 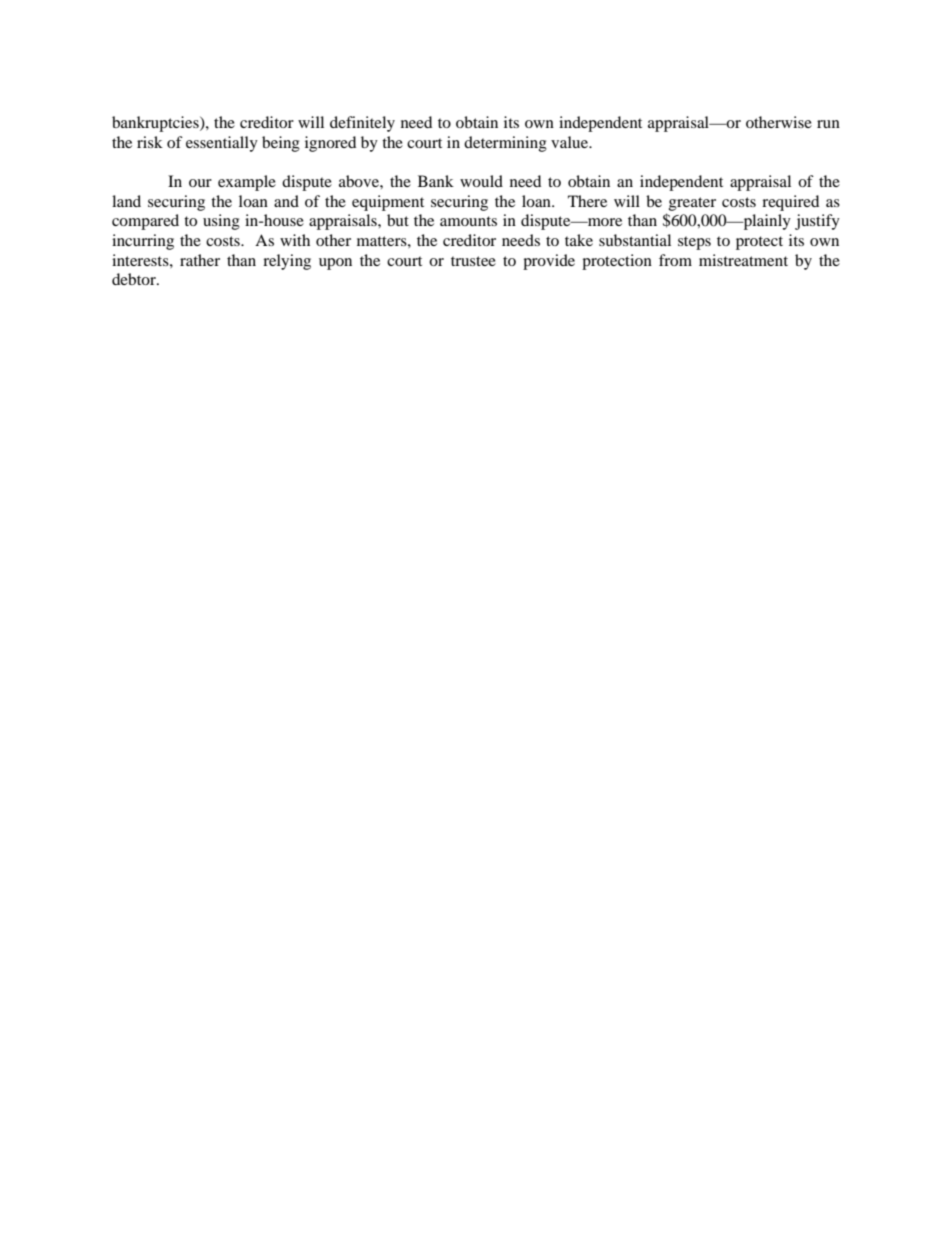 What do you see at coordinates (828, 124) in the screenshot?
I see `run` at bounding box center [828, 124].
